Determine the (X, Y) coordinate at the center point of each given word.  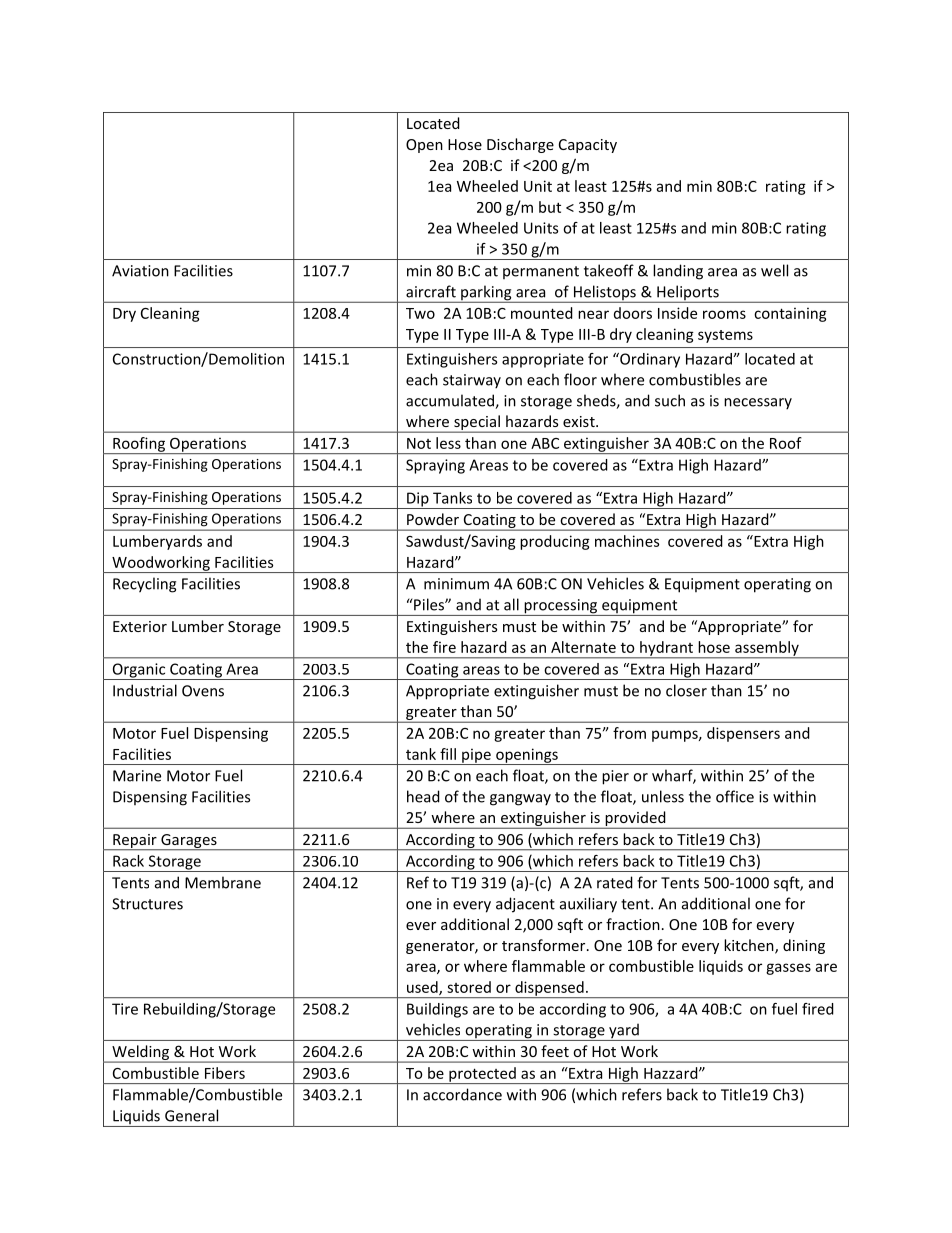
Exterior (140, 626)
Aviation (140, 271)
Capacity (588, 146)
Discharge (520, 145)
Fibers (225, 1073)
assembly (767, 649)
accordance (462, 1094)
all (511, 604)
